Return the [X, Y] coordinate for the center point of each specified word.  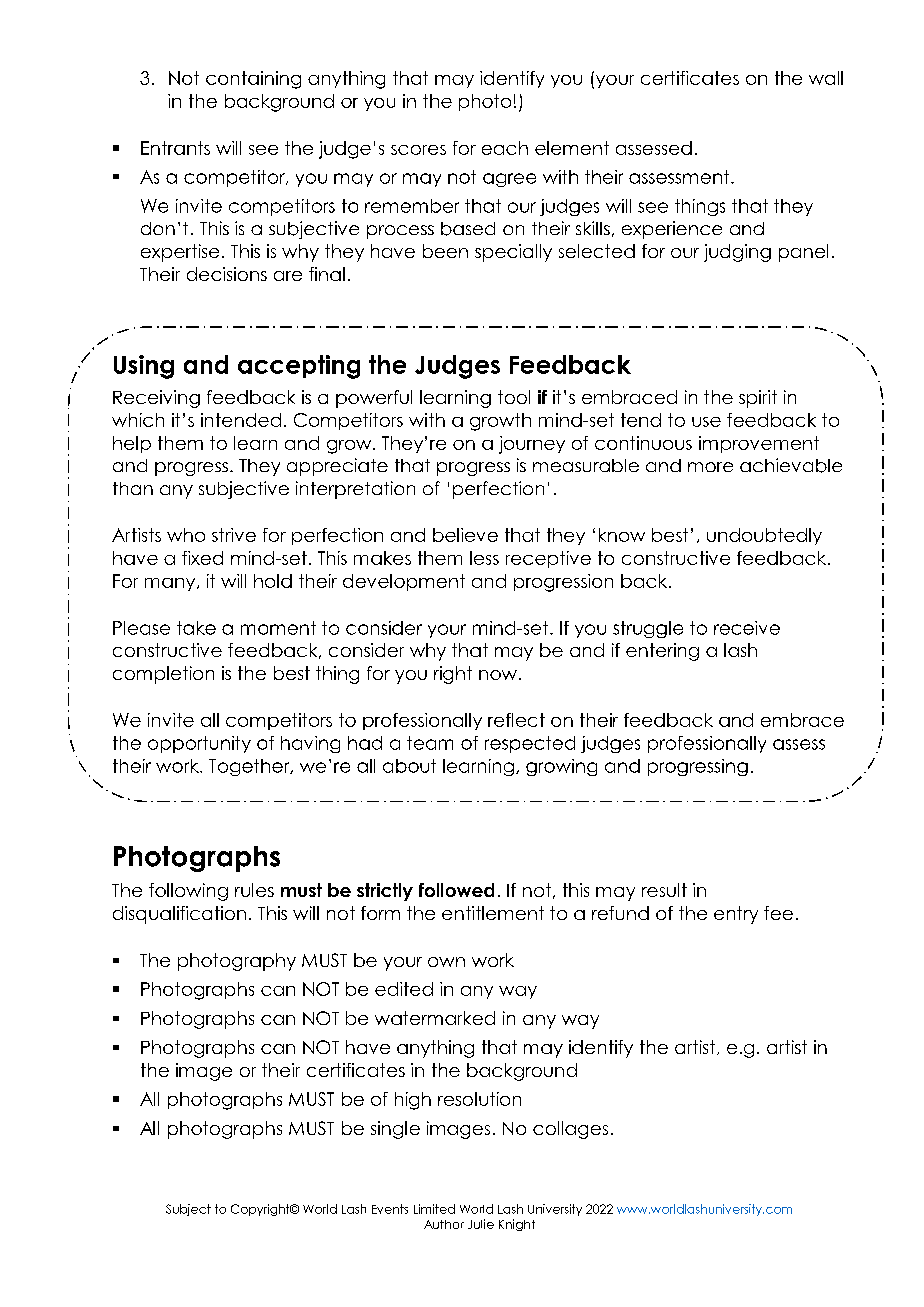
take [196, 628]
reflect [516, 720]
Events [390, 1209]
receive [747, 628]
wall [826, 78]
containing [253, 80]
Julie [481, 1224]
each [505, 148]
